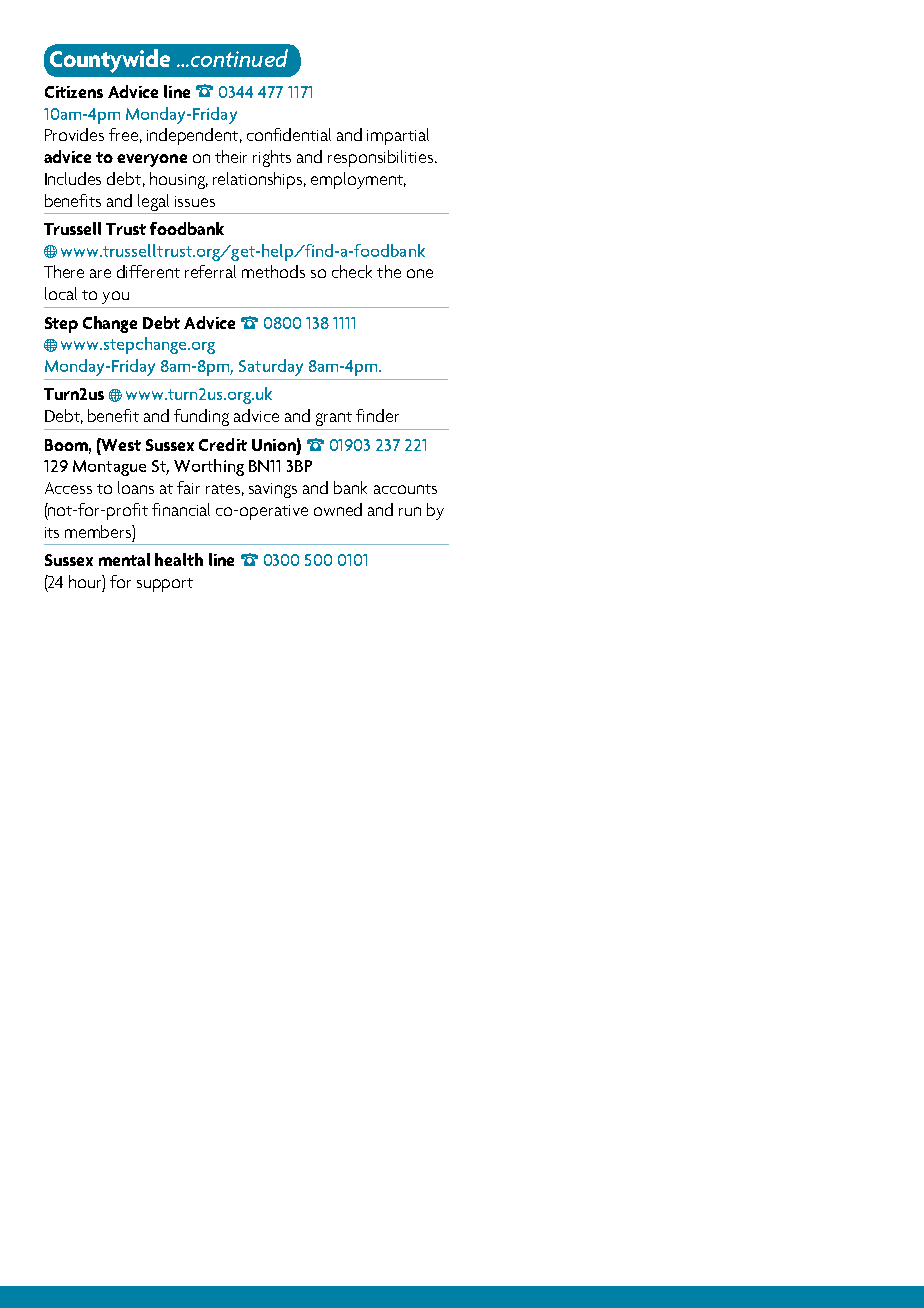 This image has width=924, height=1308. Describe the element at coordinates (74, 92) in the image. I see `Citizens` at that location.
